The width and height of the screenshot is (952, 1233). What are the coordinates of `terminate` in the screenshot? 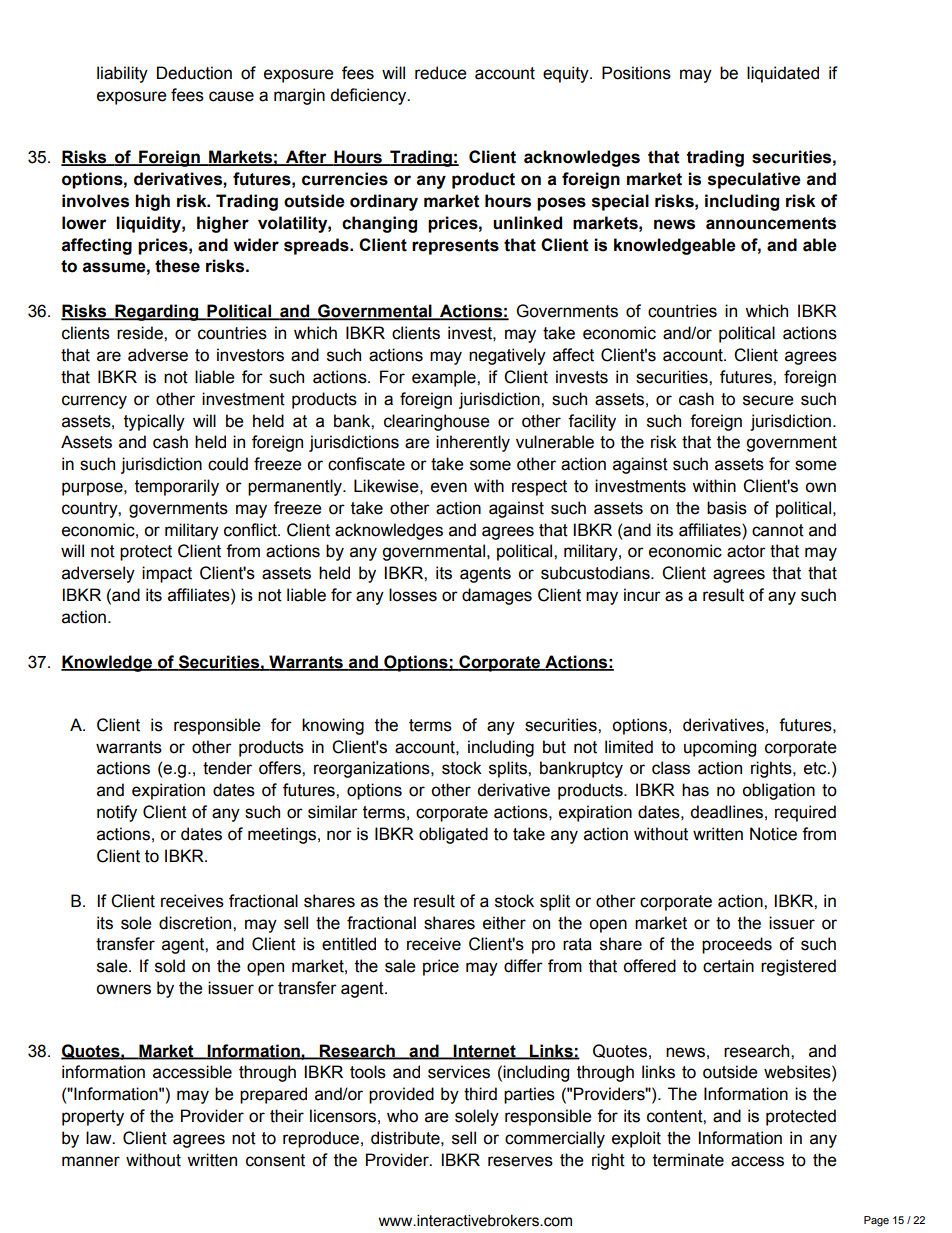 It's located at (688, 1160).
